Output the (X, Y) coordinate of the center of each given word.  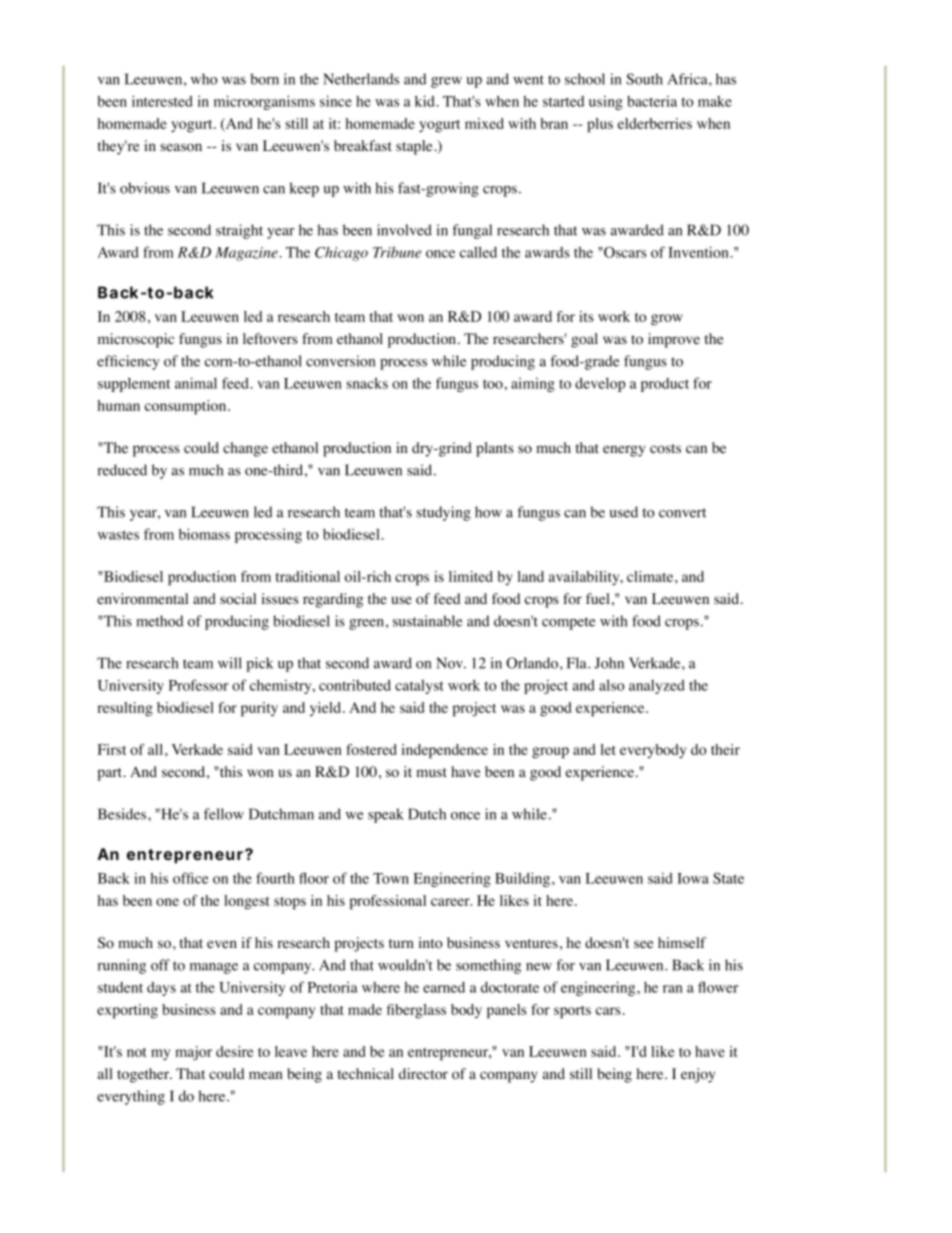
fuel (598, 598)
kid (425, 101)
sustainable (427, 621)
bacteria (652, 101)
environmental (142, 599)
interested (162, 101)
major (193, 1053)
